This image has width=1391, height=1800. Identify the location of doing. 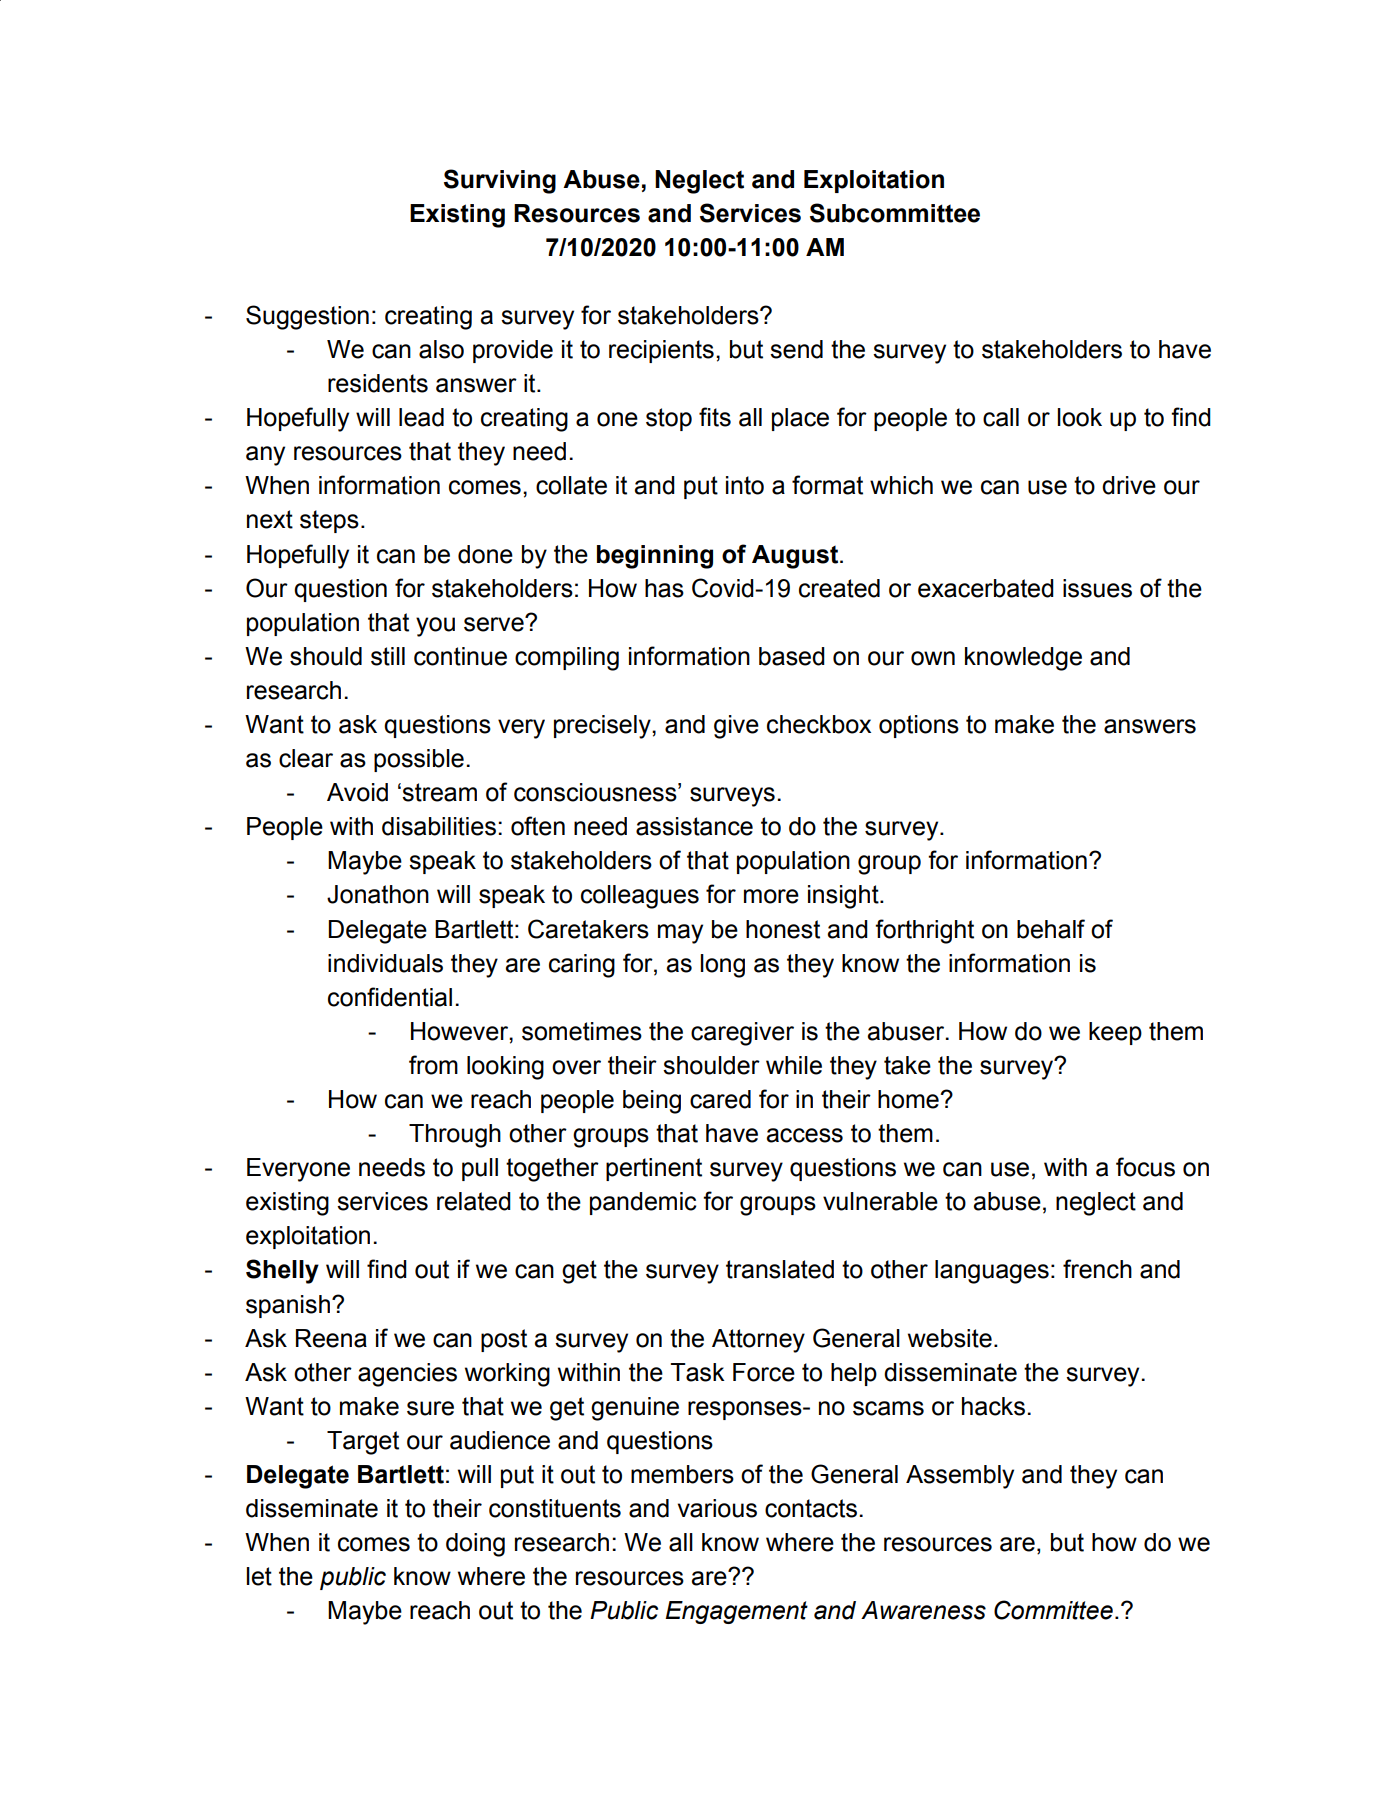
(475, 1545).
